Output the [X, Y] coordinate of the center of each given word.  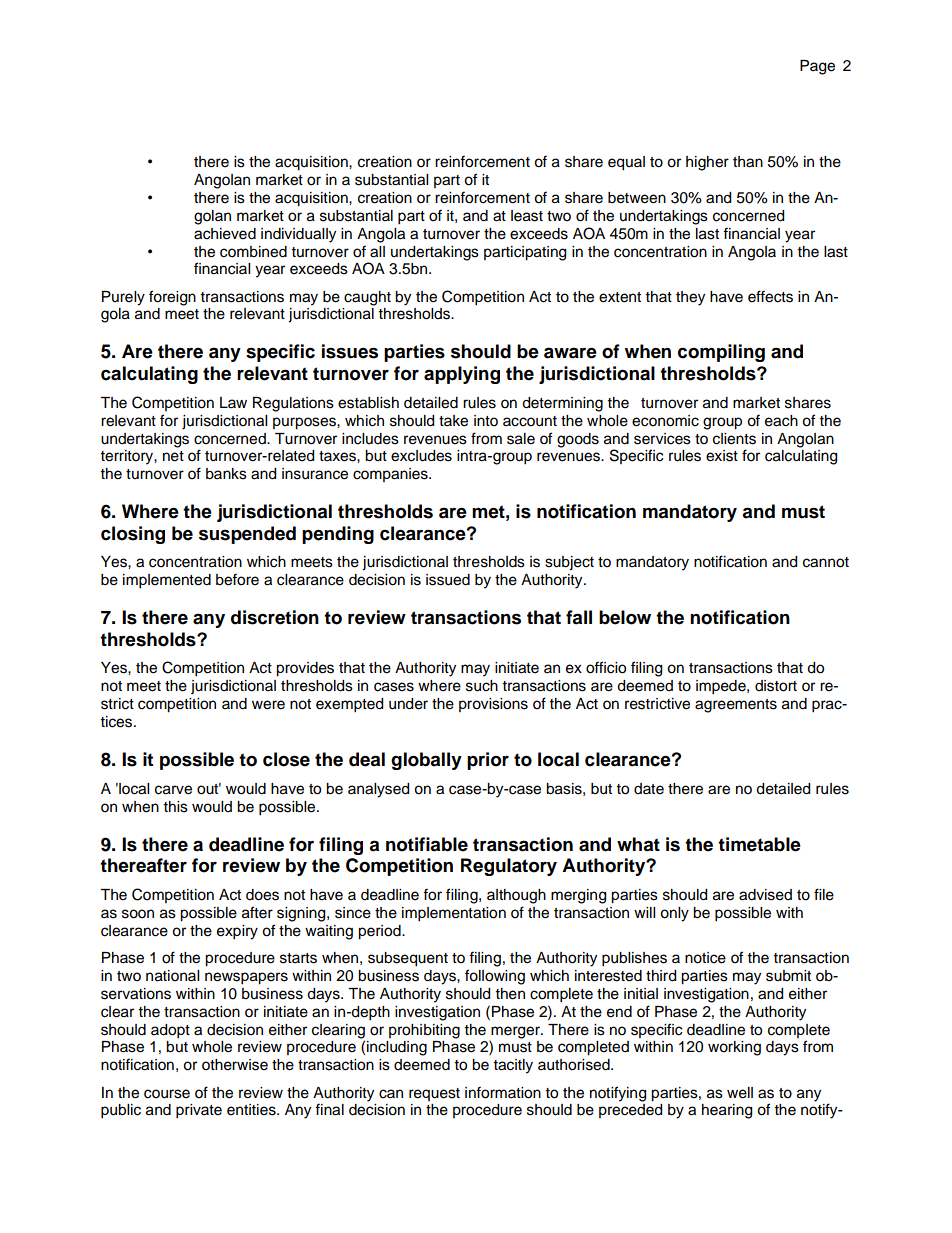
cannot [826, 562]
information [503, 1092]
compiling [721, 353]
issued [448, 580]
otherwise [235, 1065]
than [748, 162]
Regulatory [509, 867]
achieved [225, 234]
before [237, 579]
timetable [759, 844]
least [527, 216]
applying [462, 375]
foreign [172, 298]
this [176, 807]
